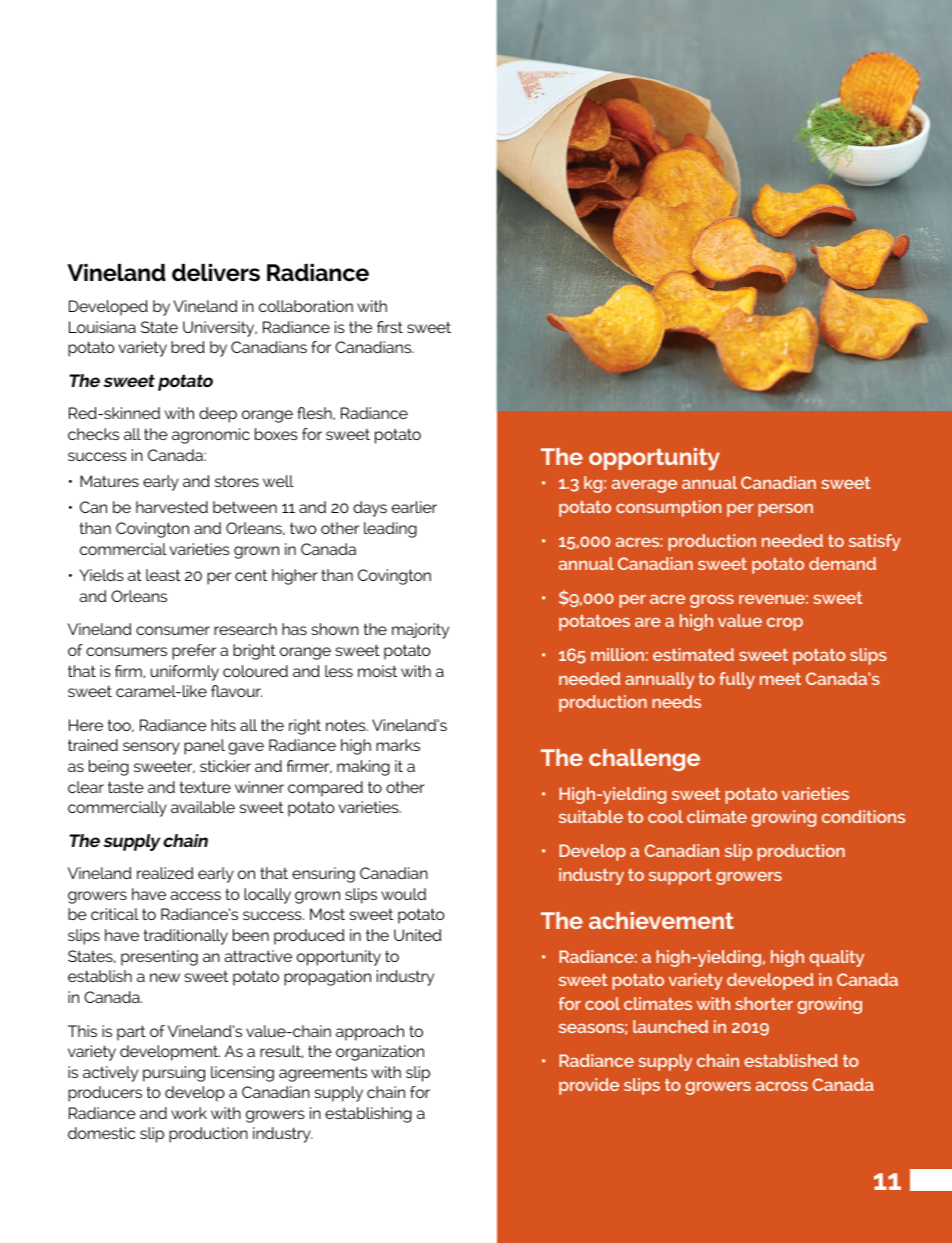  Describe the element at coordinates (414, 507) in the document. I see `earlier` at that location.
